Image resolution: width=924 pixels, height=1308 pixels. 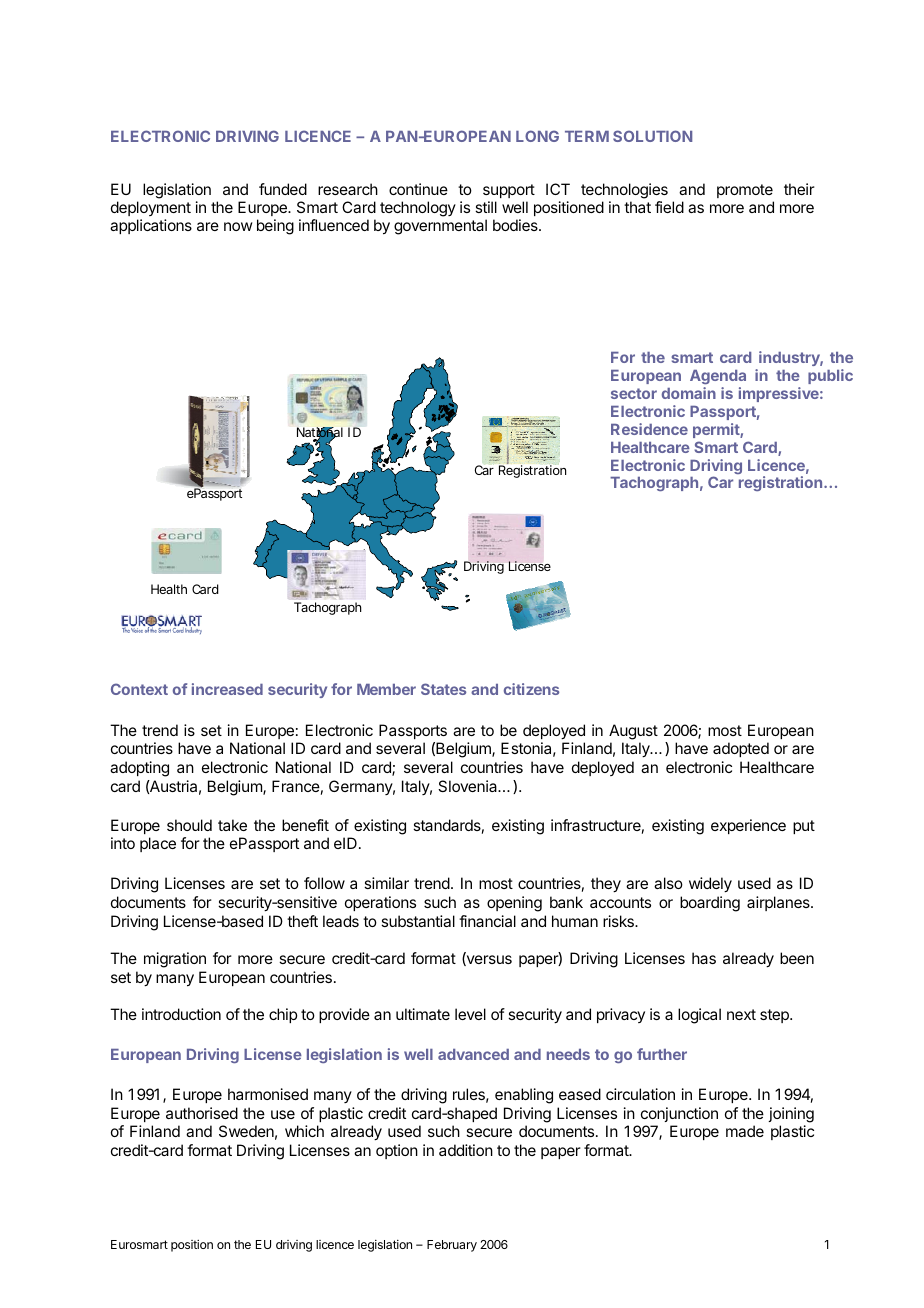 I want to click on February, so click(x=452, y=1246).
